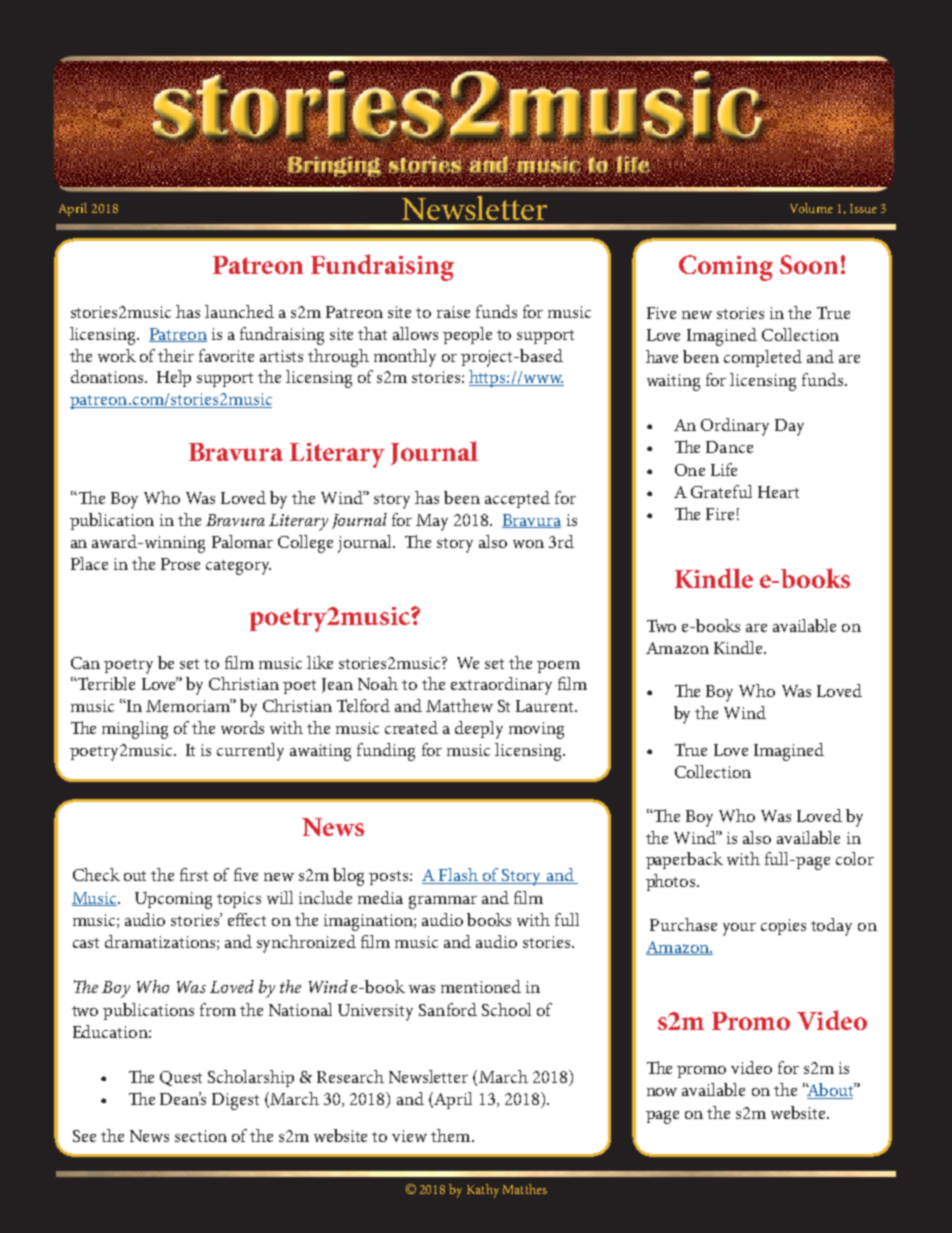 The image size is (952, 1233). I want to click on Palomar, so click(242, 541).
